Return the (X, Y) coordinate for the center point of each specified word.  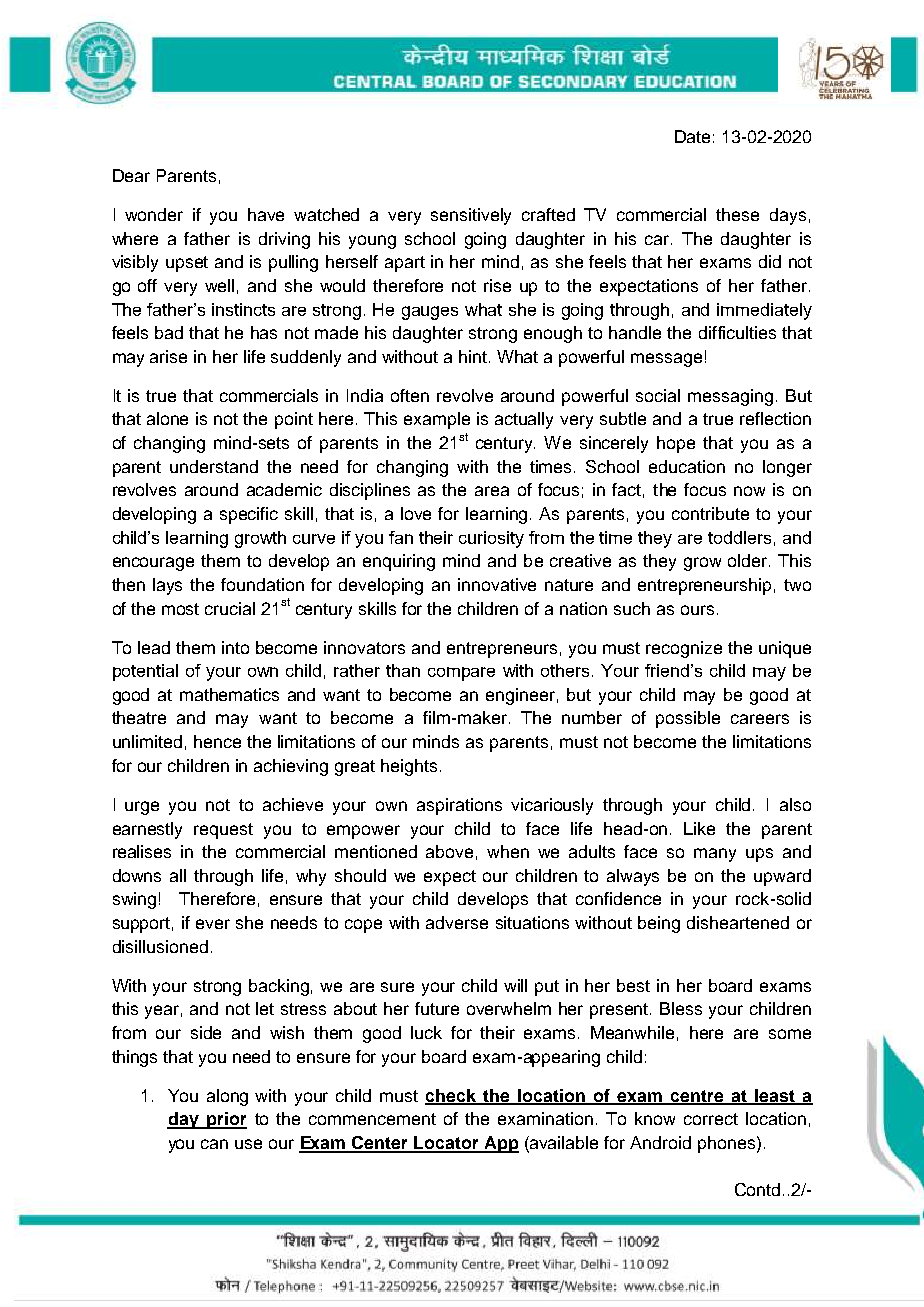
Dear (131, 175)
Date (692, 136)
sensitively (471, 216)
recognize (684, 649)
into (235, 647)
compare (461, 674)
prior (226, 1120)
